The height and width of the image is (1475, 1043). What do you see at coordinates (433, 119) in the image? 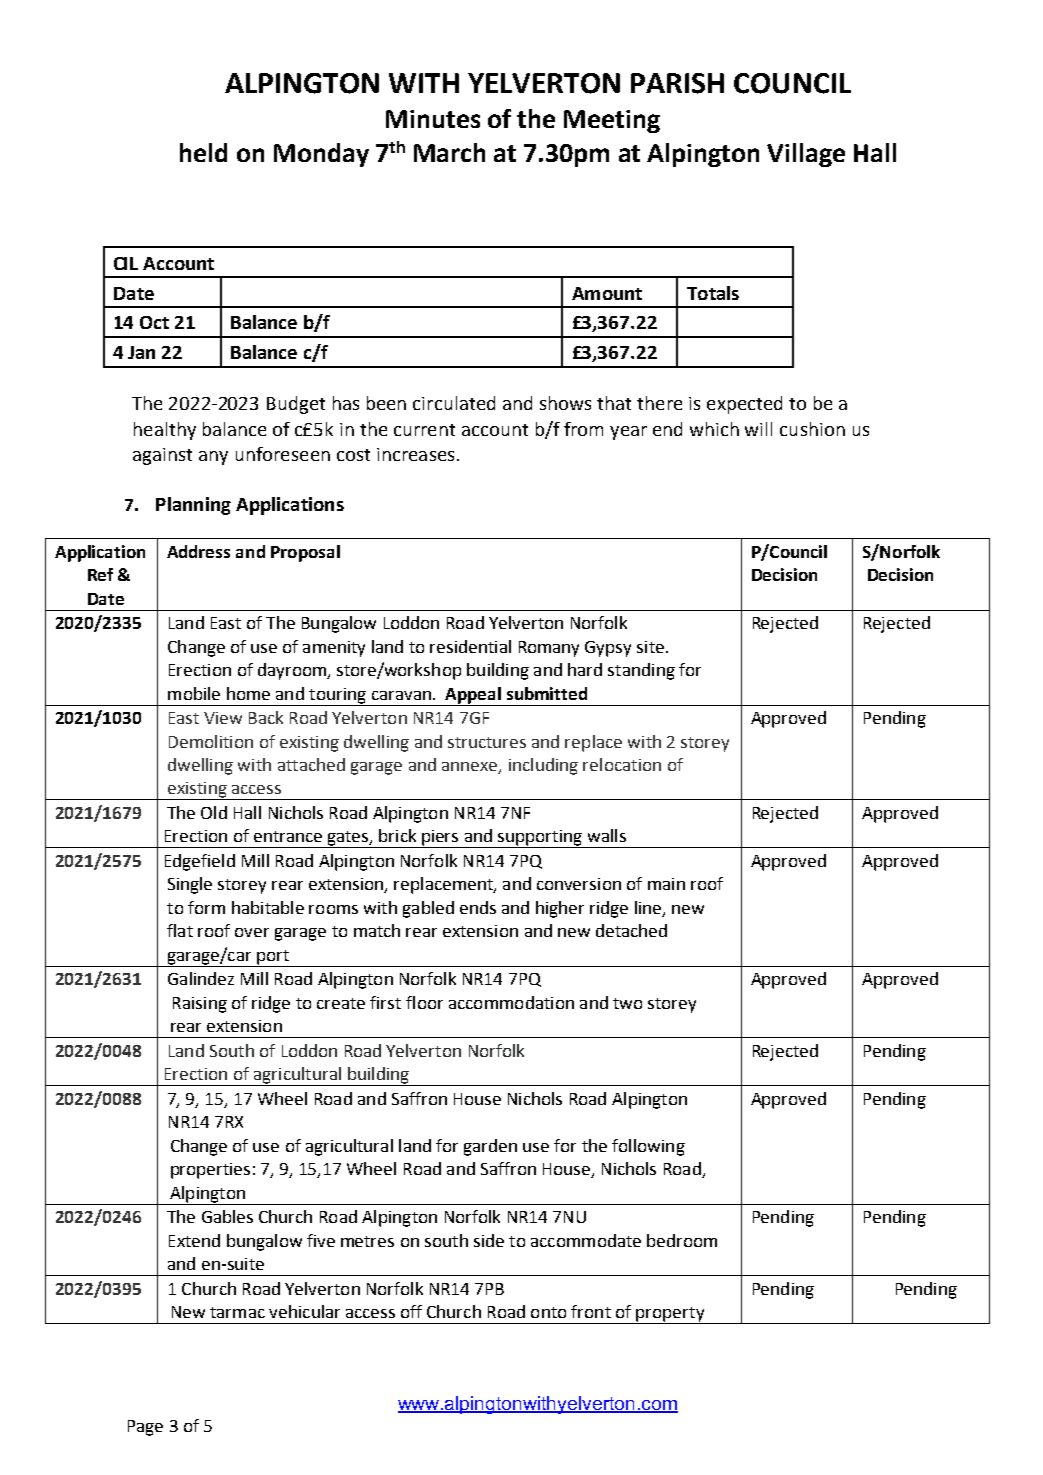
I see `Minutes` at bounding box center [433, 119].
